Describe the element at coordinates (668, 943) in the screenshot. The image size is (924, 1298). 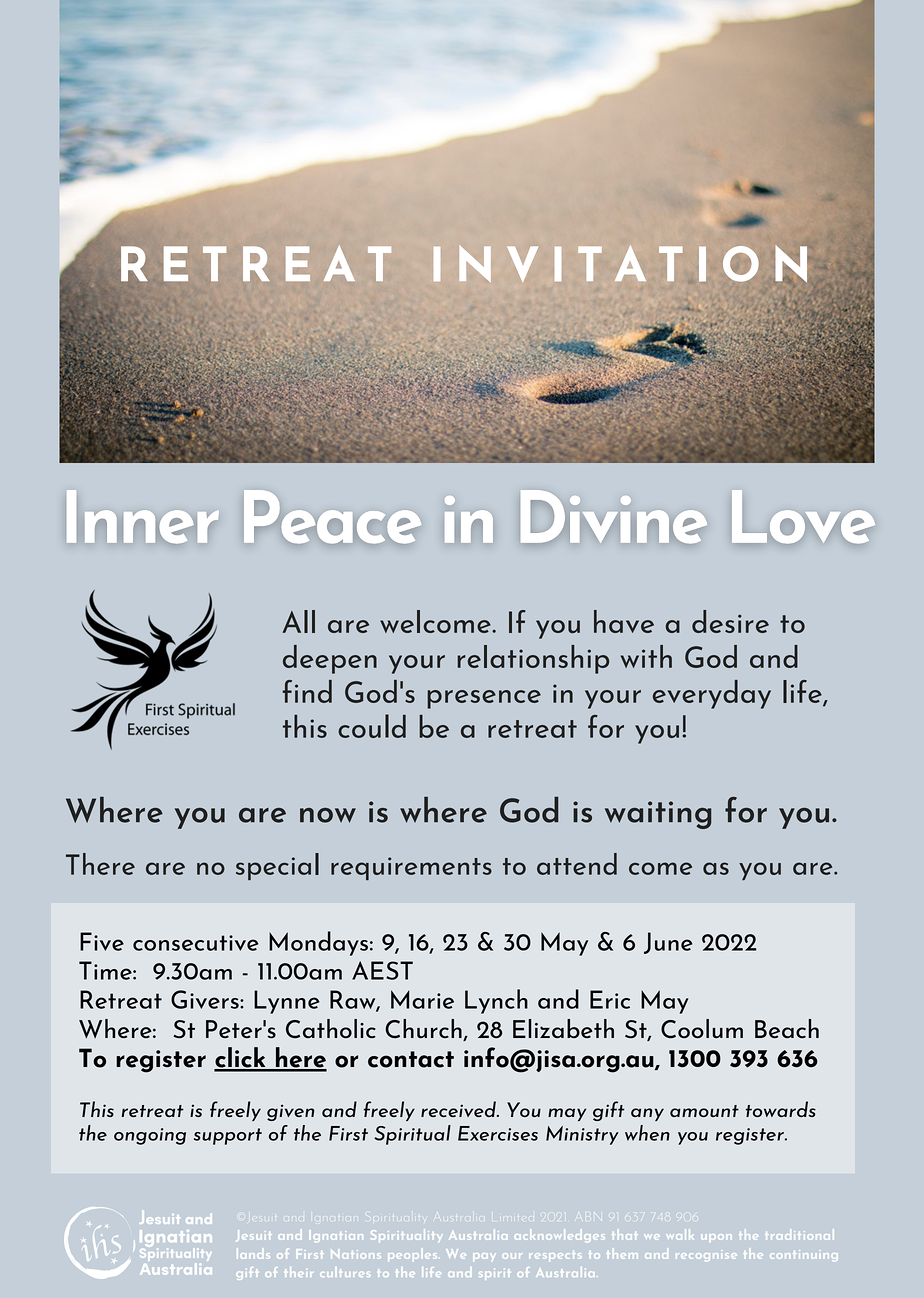
I see `June` at that location.
